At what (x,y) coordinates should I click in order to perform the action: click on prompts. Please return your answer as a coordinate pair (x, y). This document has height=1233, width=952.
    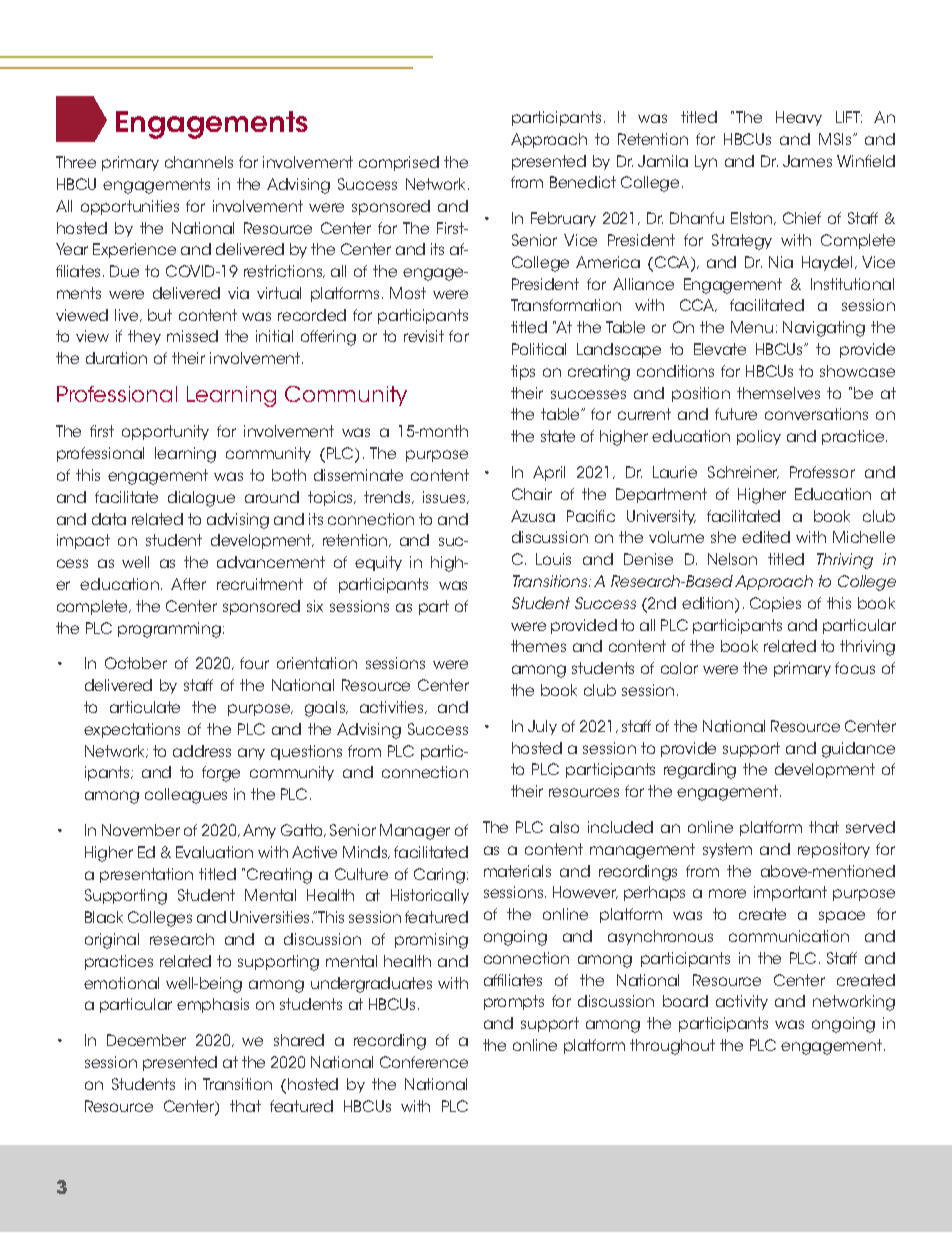
    Looking at the image, I should click on (514, 1002).
